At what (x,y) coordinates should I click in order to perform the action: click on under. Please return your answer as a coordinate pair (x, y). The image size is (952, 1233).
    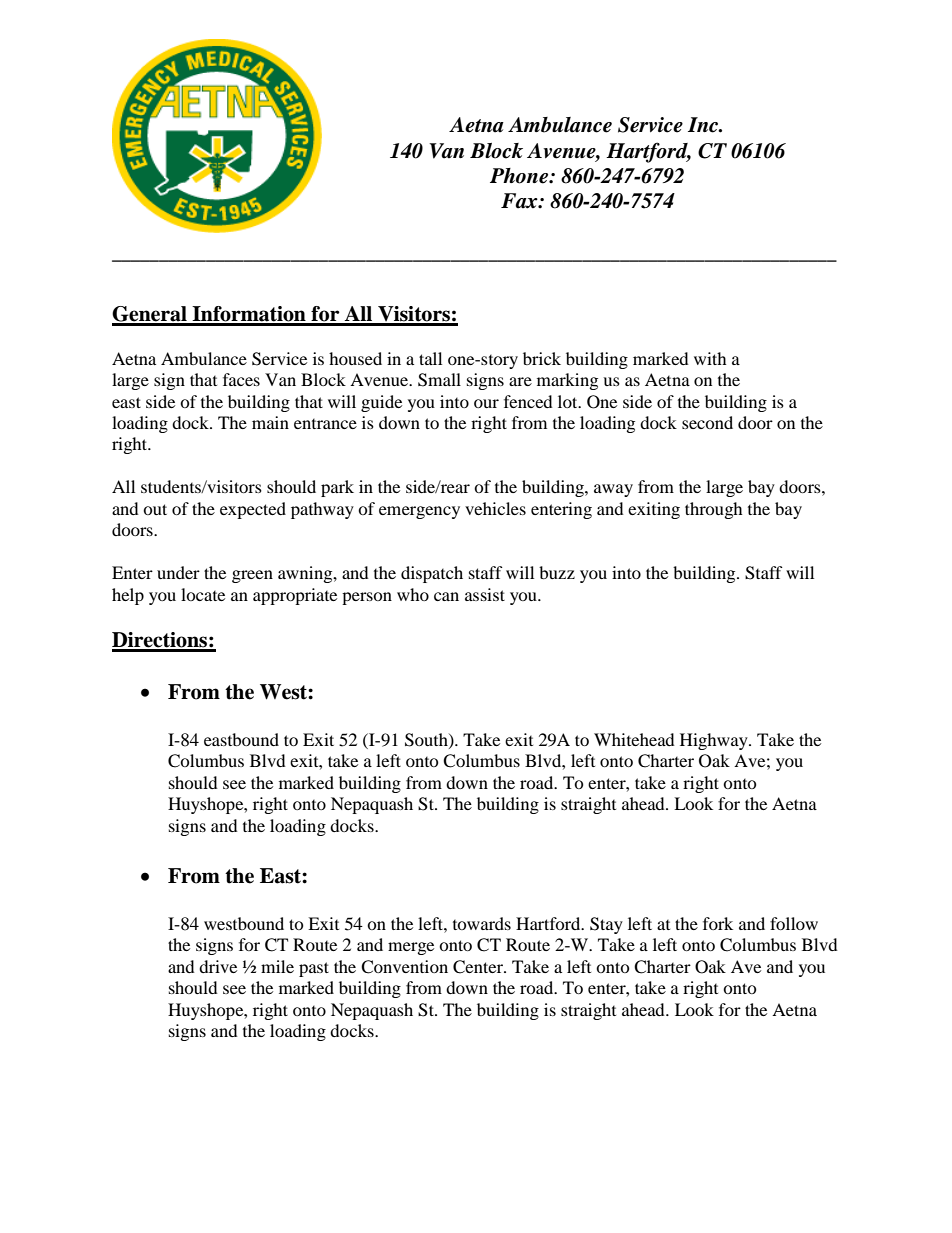
    Looking at the image, I should click on (178, 572).
